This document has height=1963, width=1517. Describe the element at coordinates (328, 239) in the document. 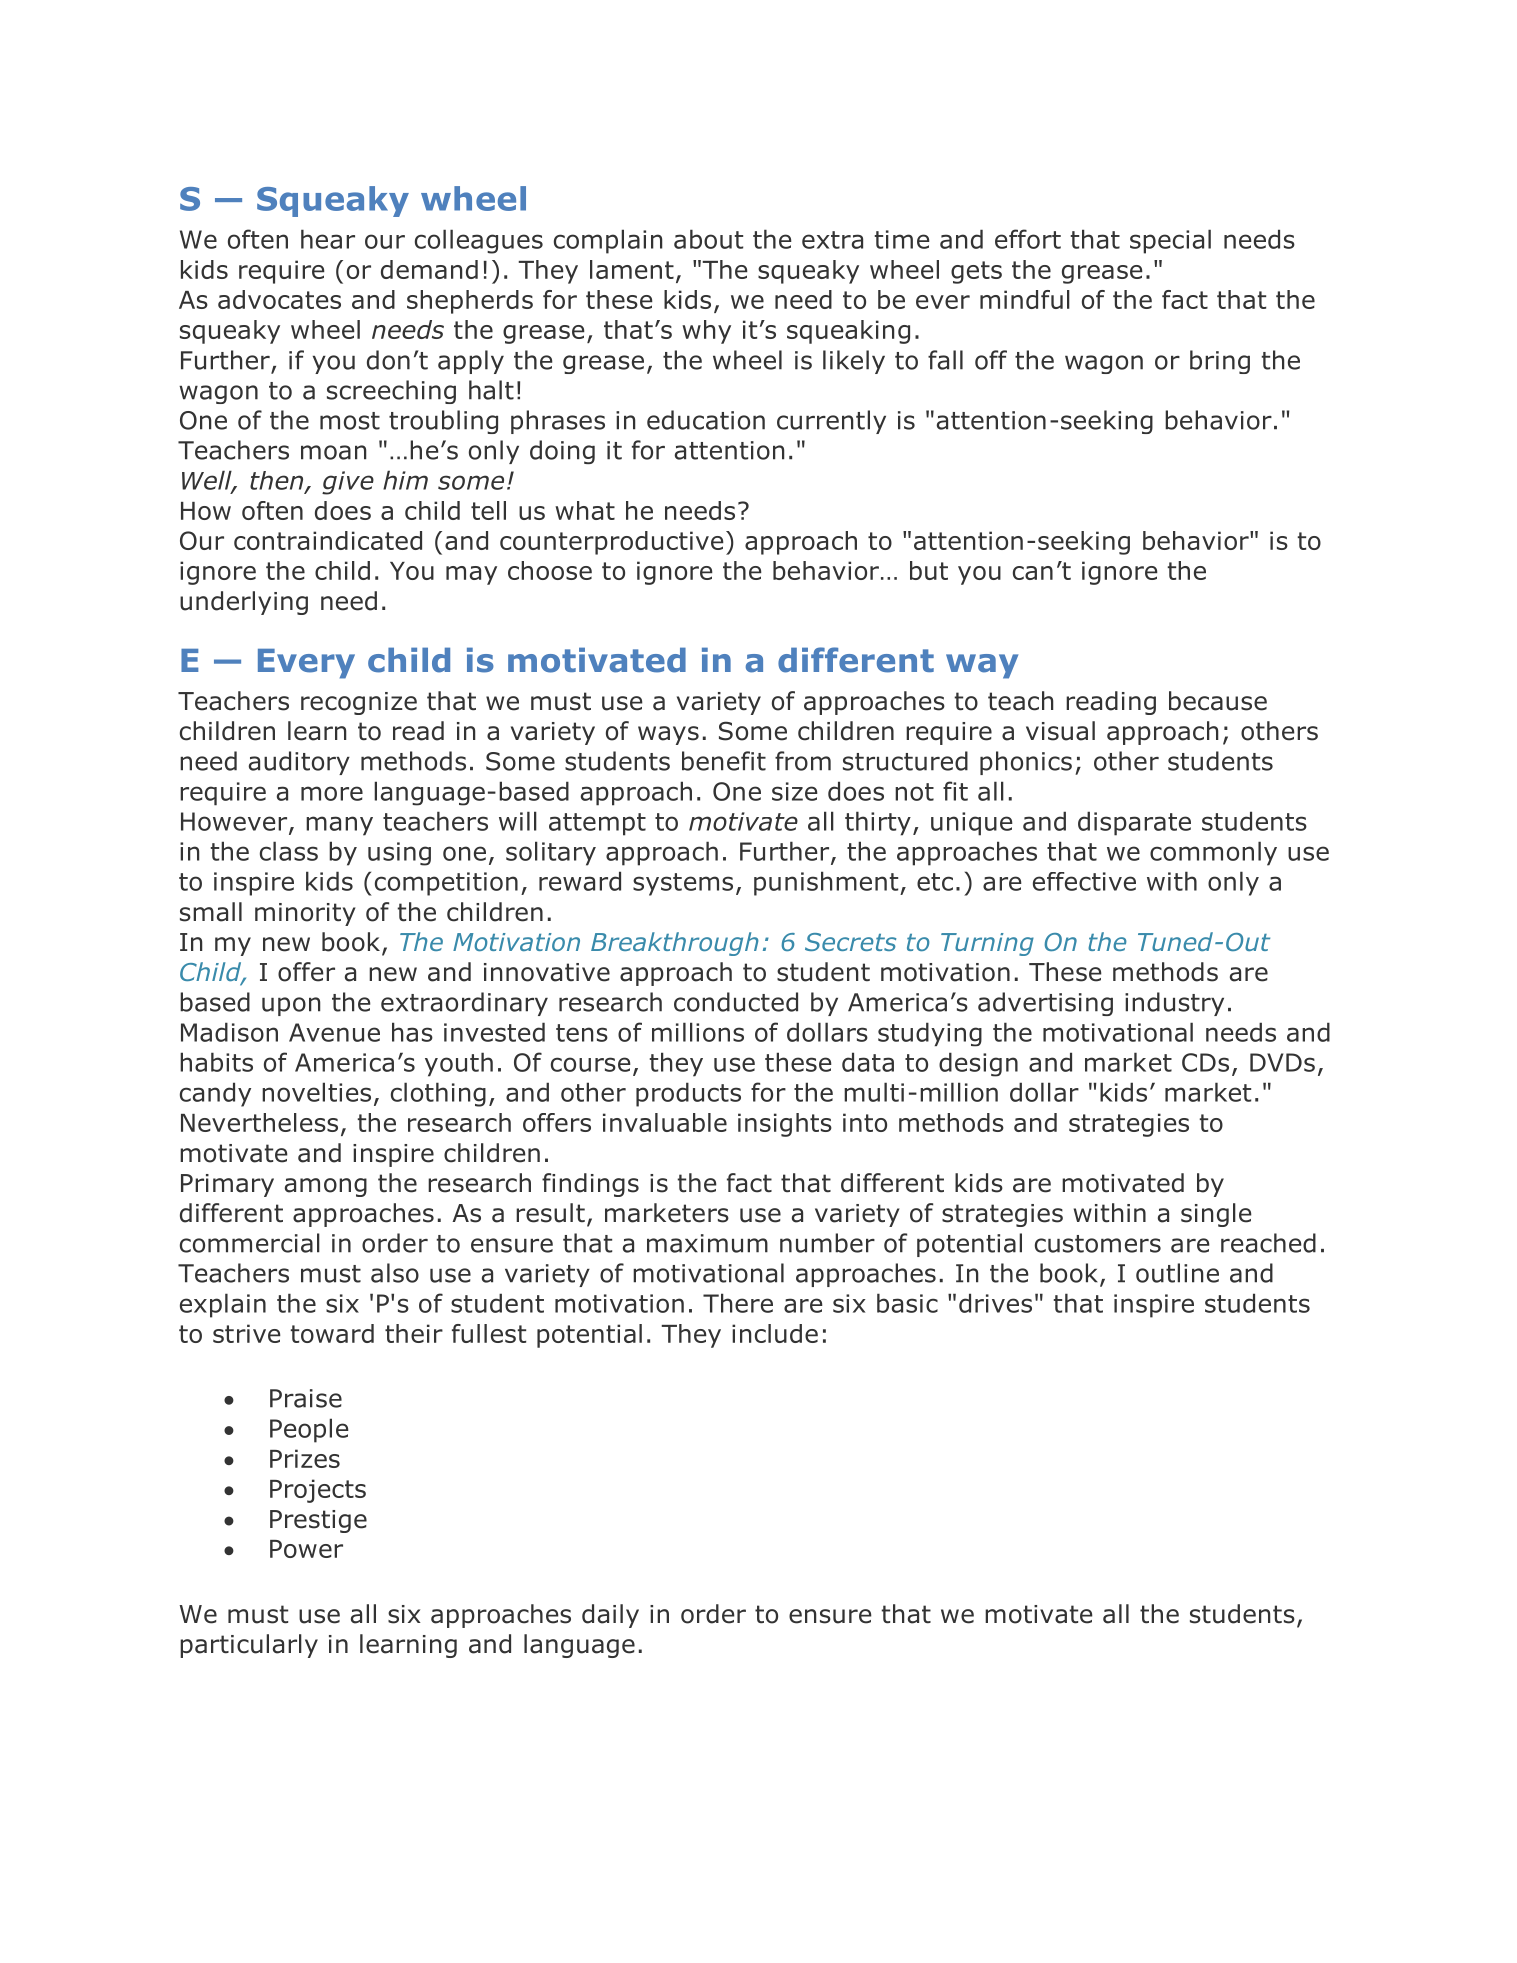

I see `hear` at that location.
